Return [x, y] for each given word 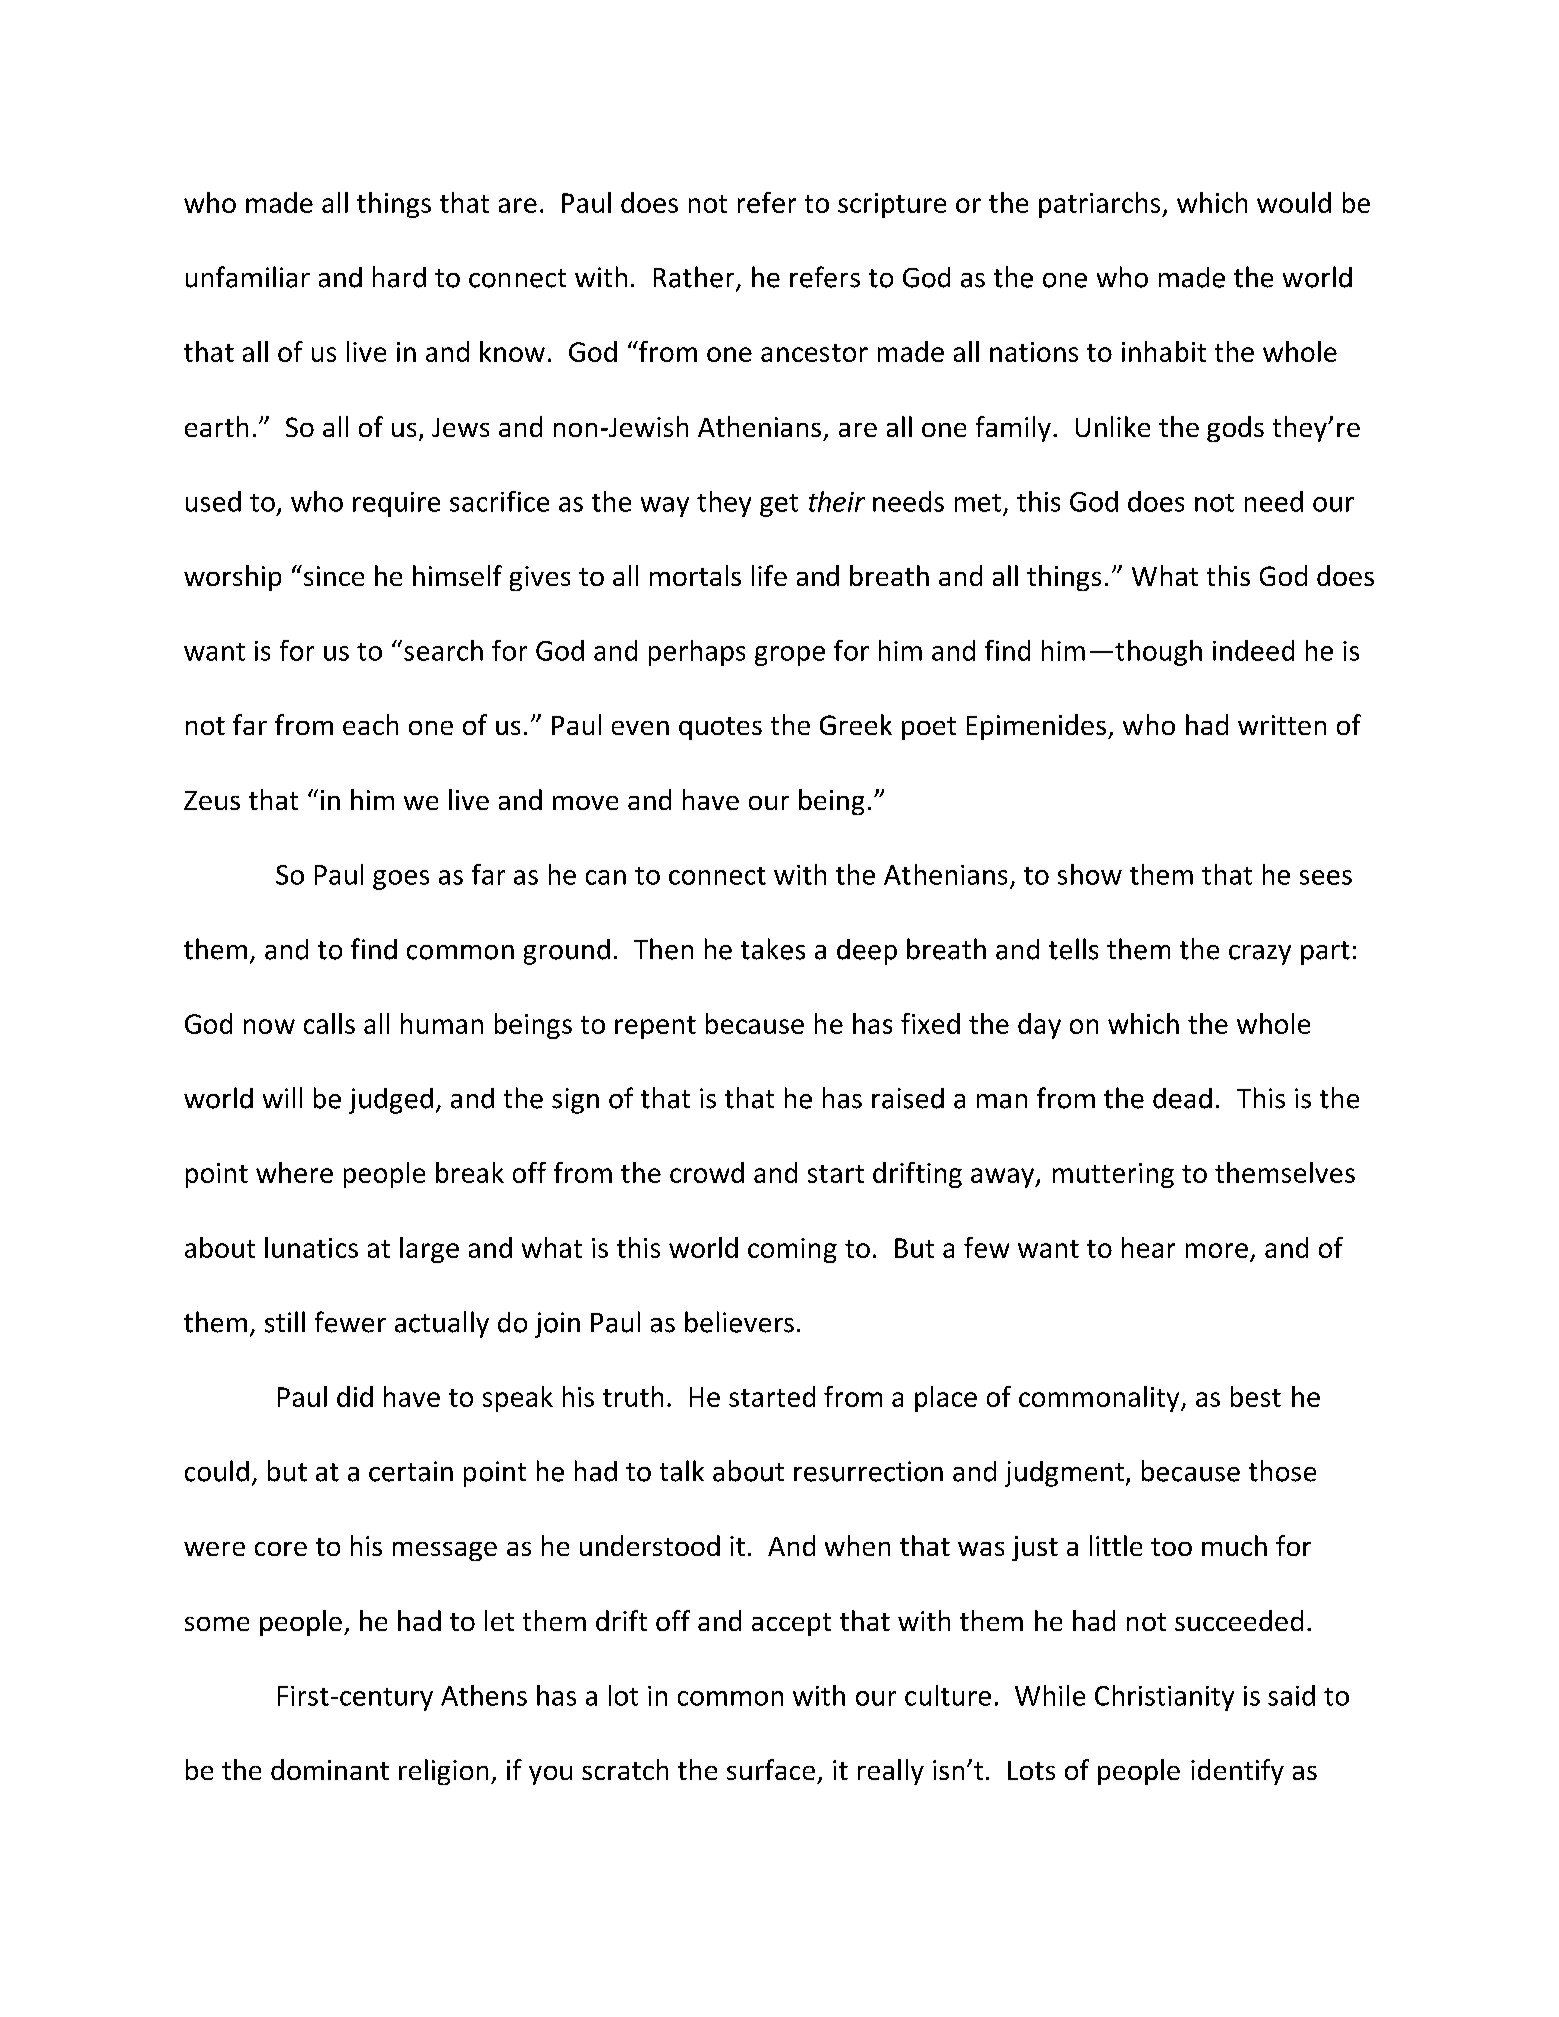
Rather [695, 278]
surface [771, 1769]
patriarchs [1101, 205]
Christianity [1164, 1698]
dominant [330, 1769]
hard [399, 277]
